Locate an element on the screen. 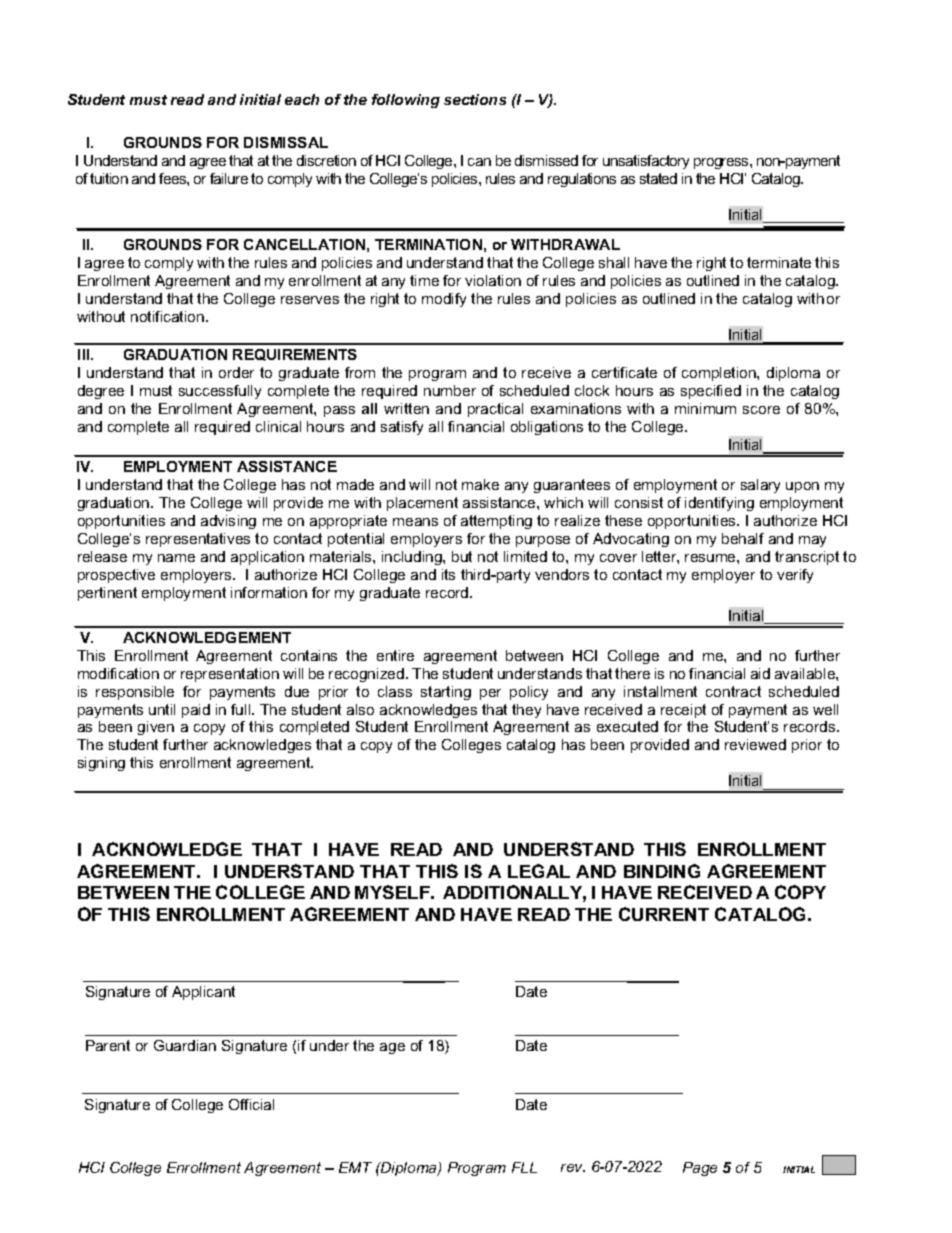 This screenshot has height=1233, width=952. modification is located at coordinates (118, 673).
